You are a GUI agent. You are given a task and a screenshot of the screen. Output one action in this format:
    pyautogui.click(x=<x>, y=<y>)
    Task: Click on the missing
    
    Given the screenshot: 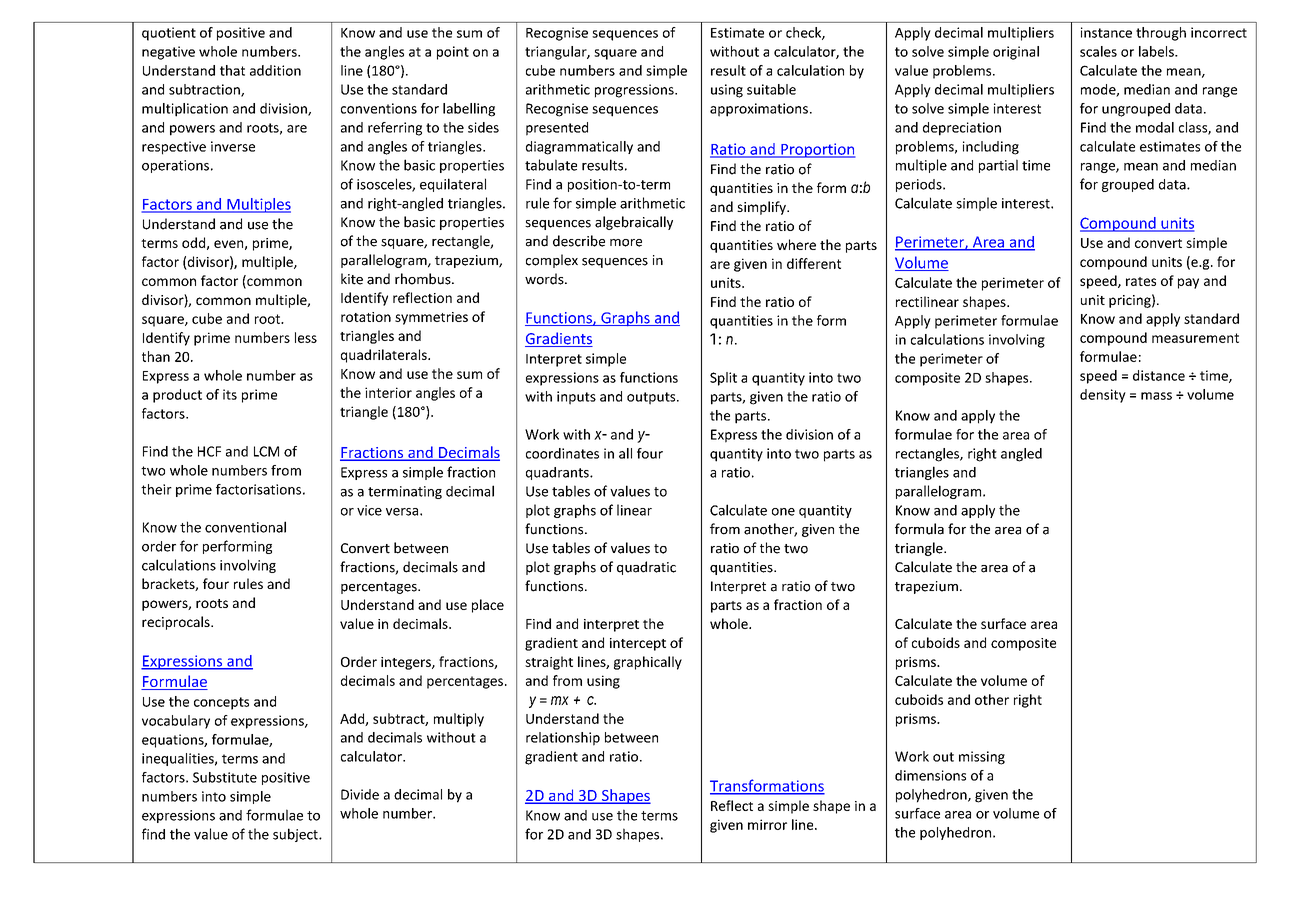 What is the action you would take?
    pyautogui.click(x=982, y=758)
